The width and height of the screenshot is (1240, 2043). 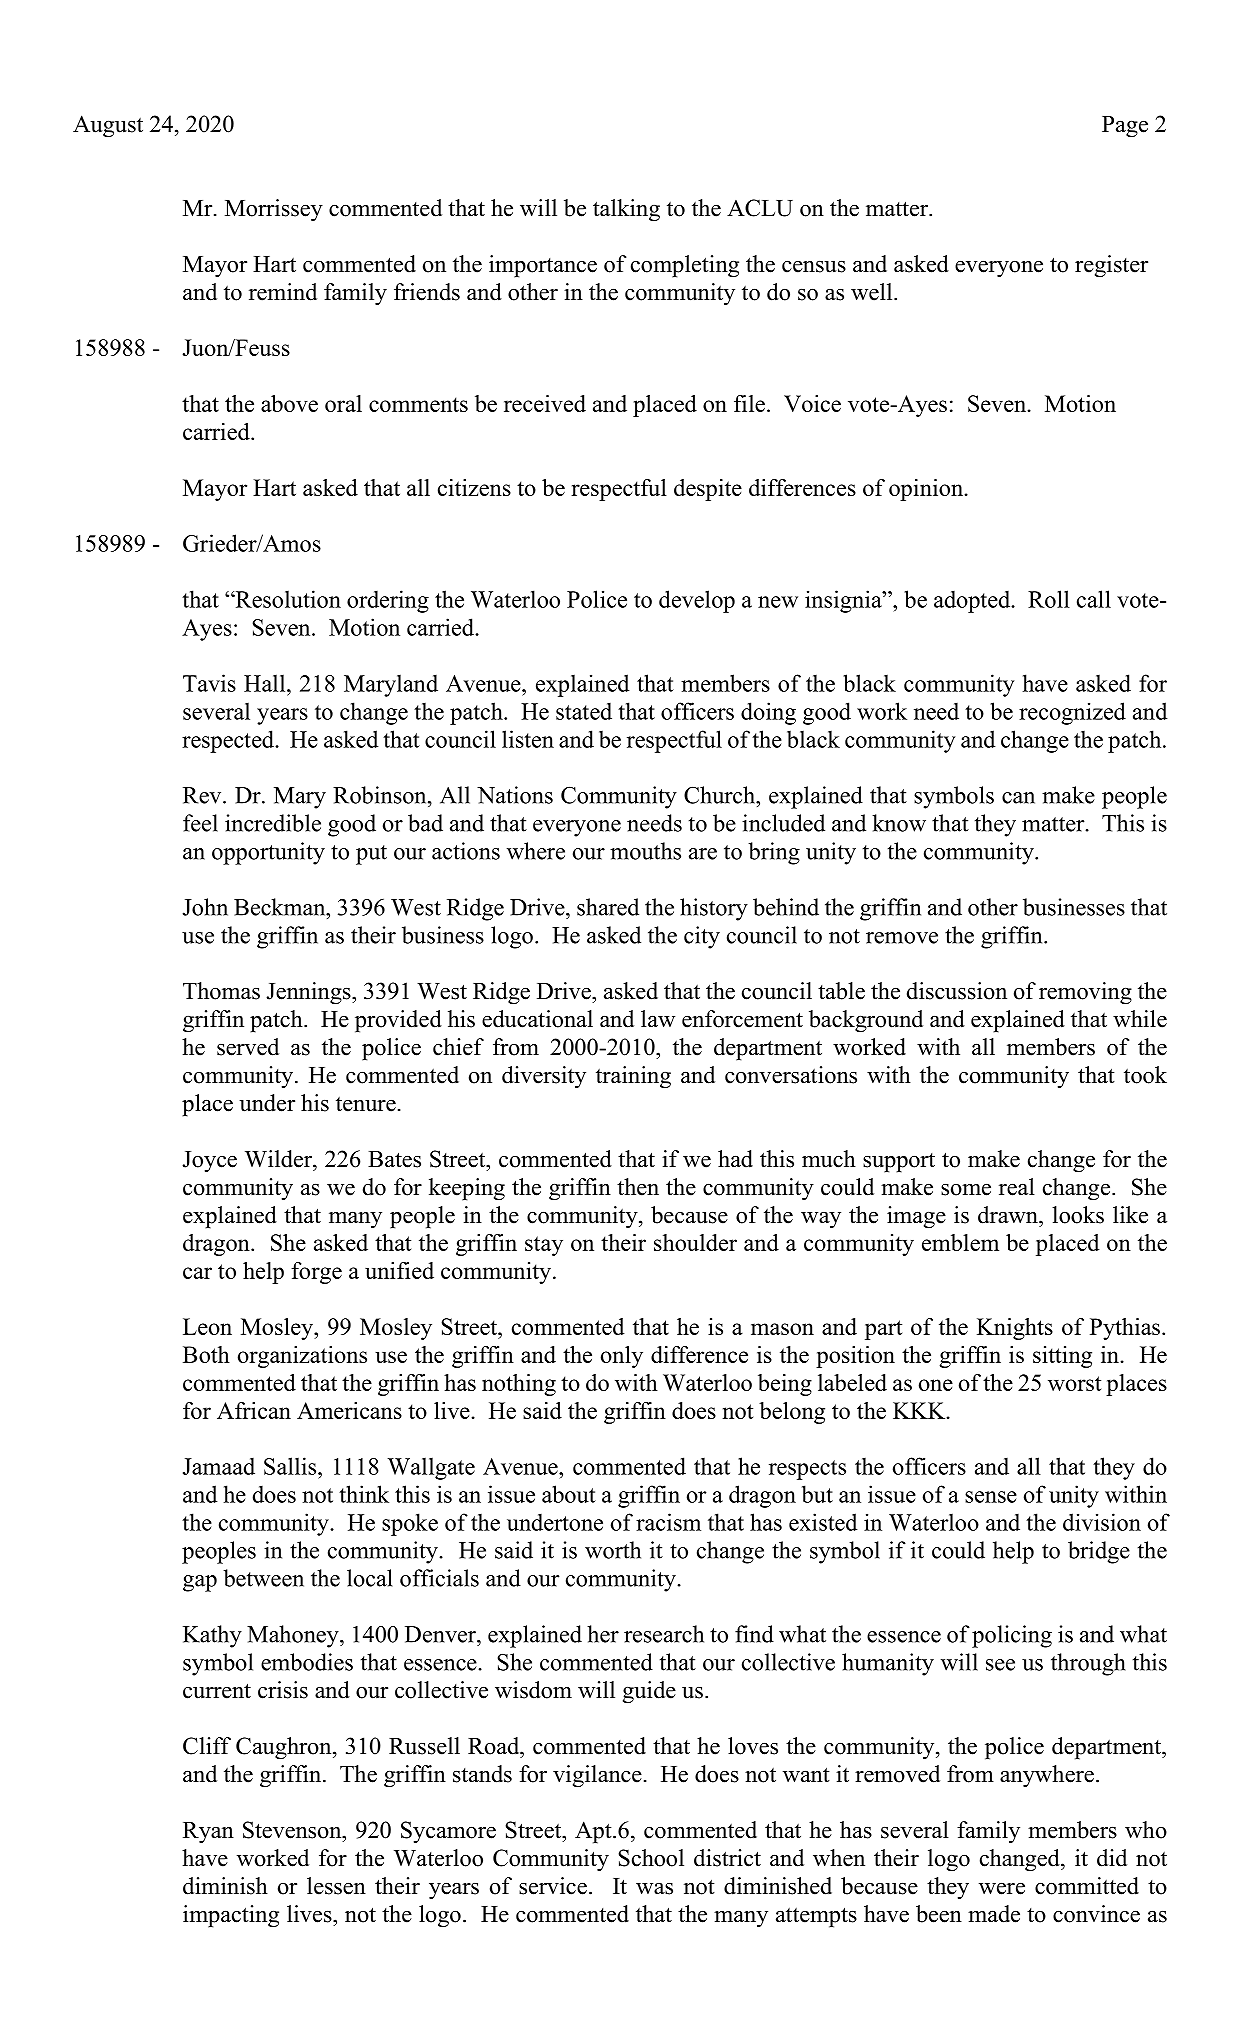 I want to click on Leon, so click(x=207, y=1326).
